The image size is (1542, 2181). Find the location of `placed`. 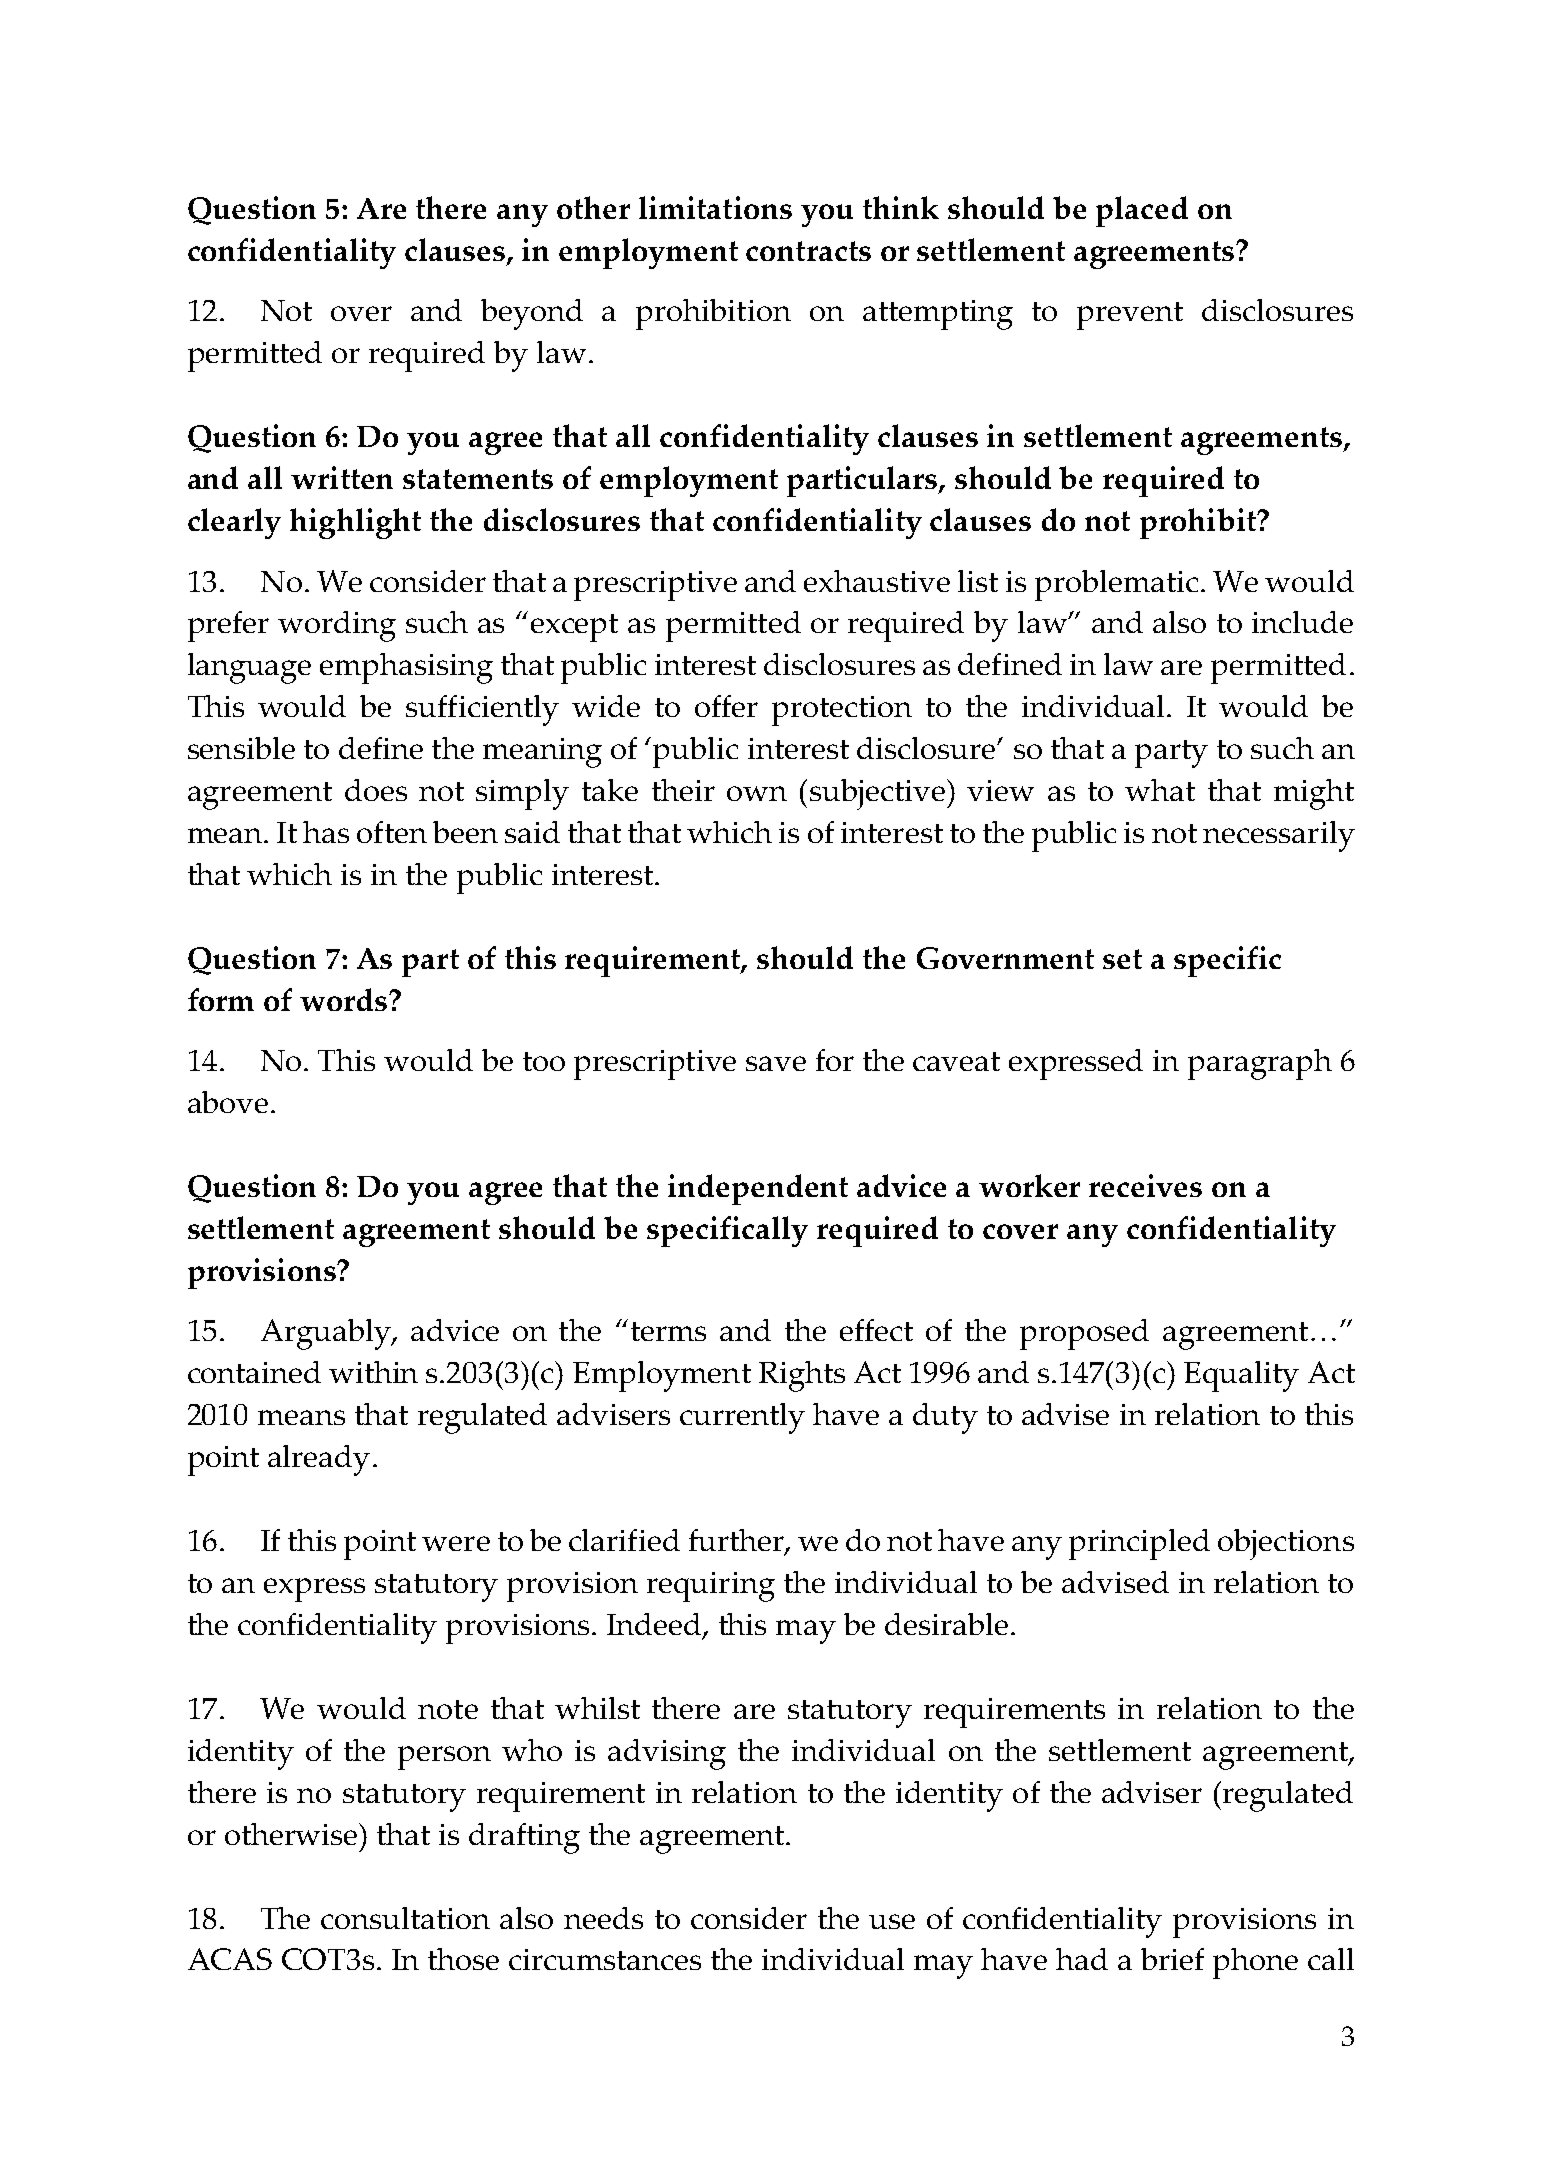

placed is located at coordinates (1142, 211).
